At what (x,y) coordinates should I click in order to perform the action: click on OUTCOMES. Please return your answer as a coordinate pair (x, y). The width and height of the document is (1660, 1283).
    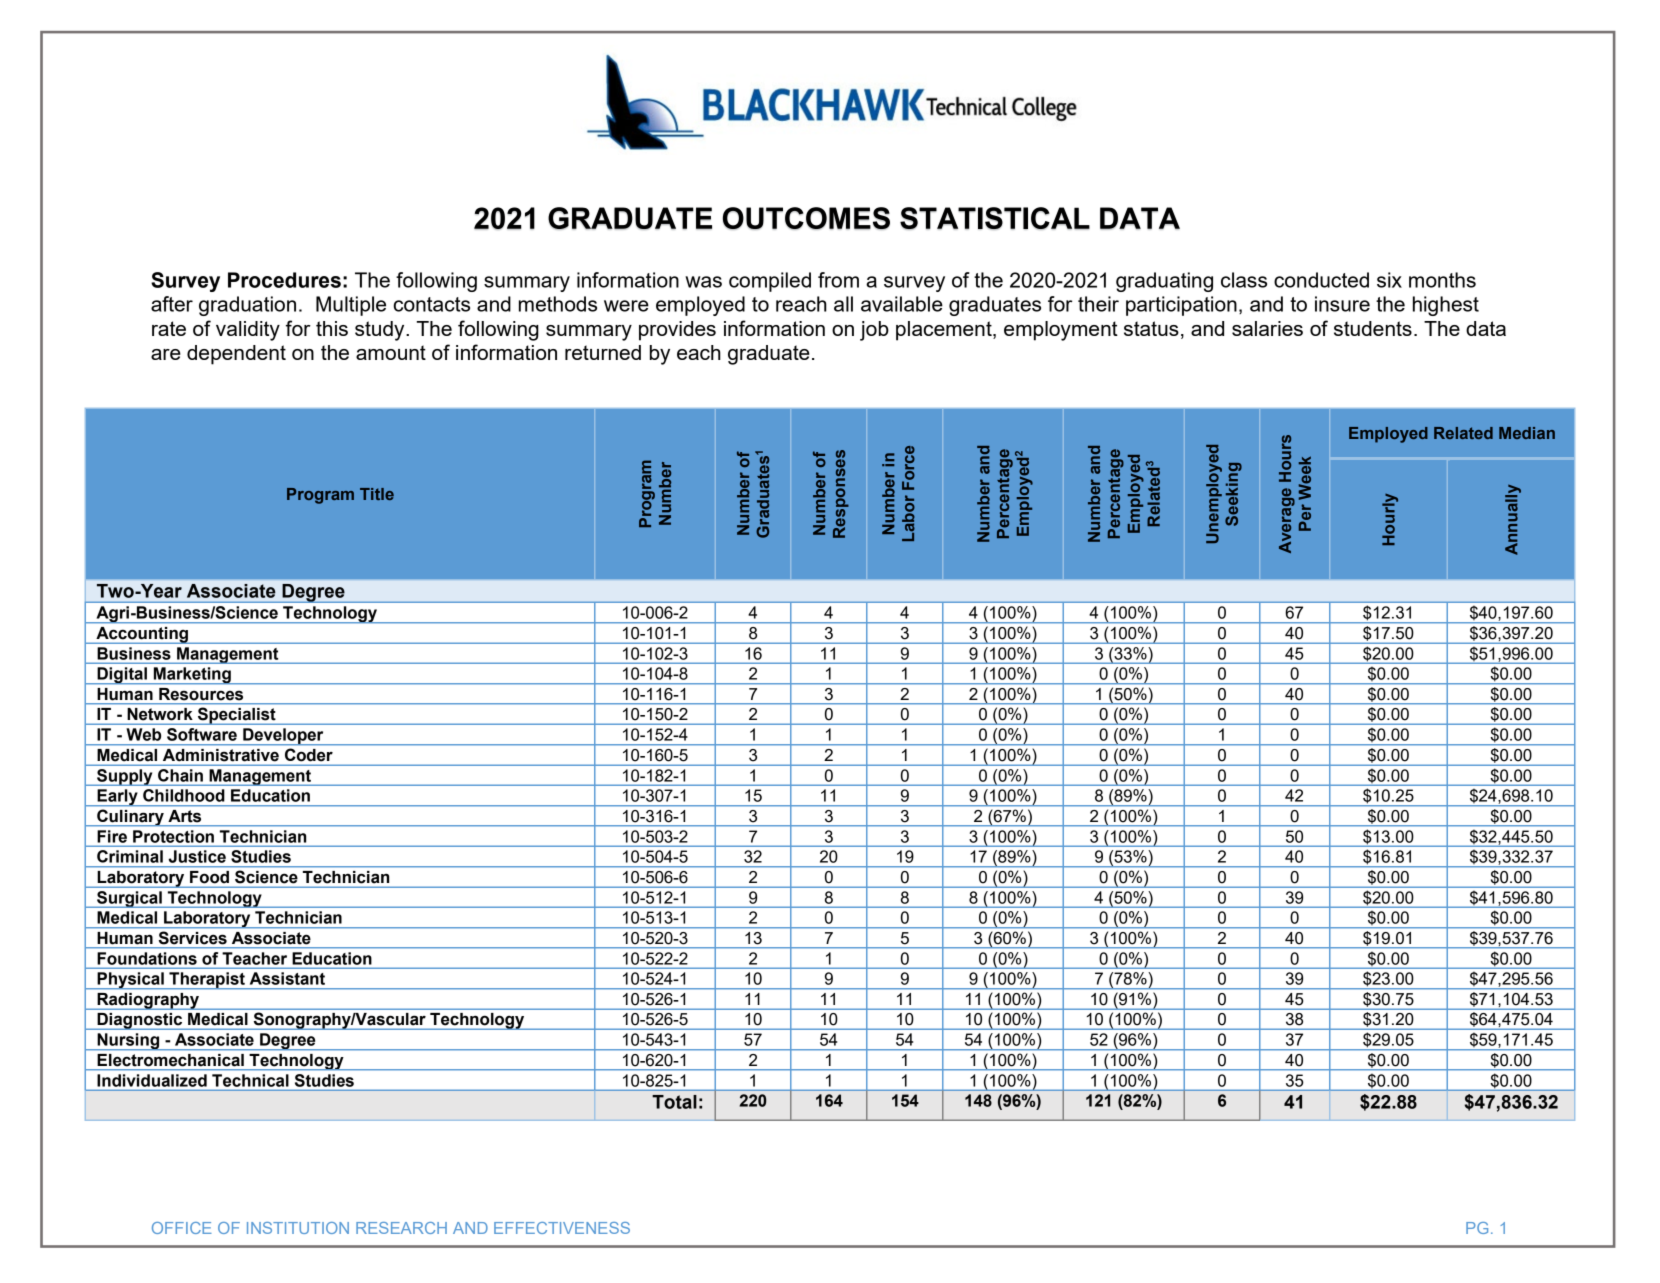
    Looking at the image, I should click on (806, 218).
